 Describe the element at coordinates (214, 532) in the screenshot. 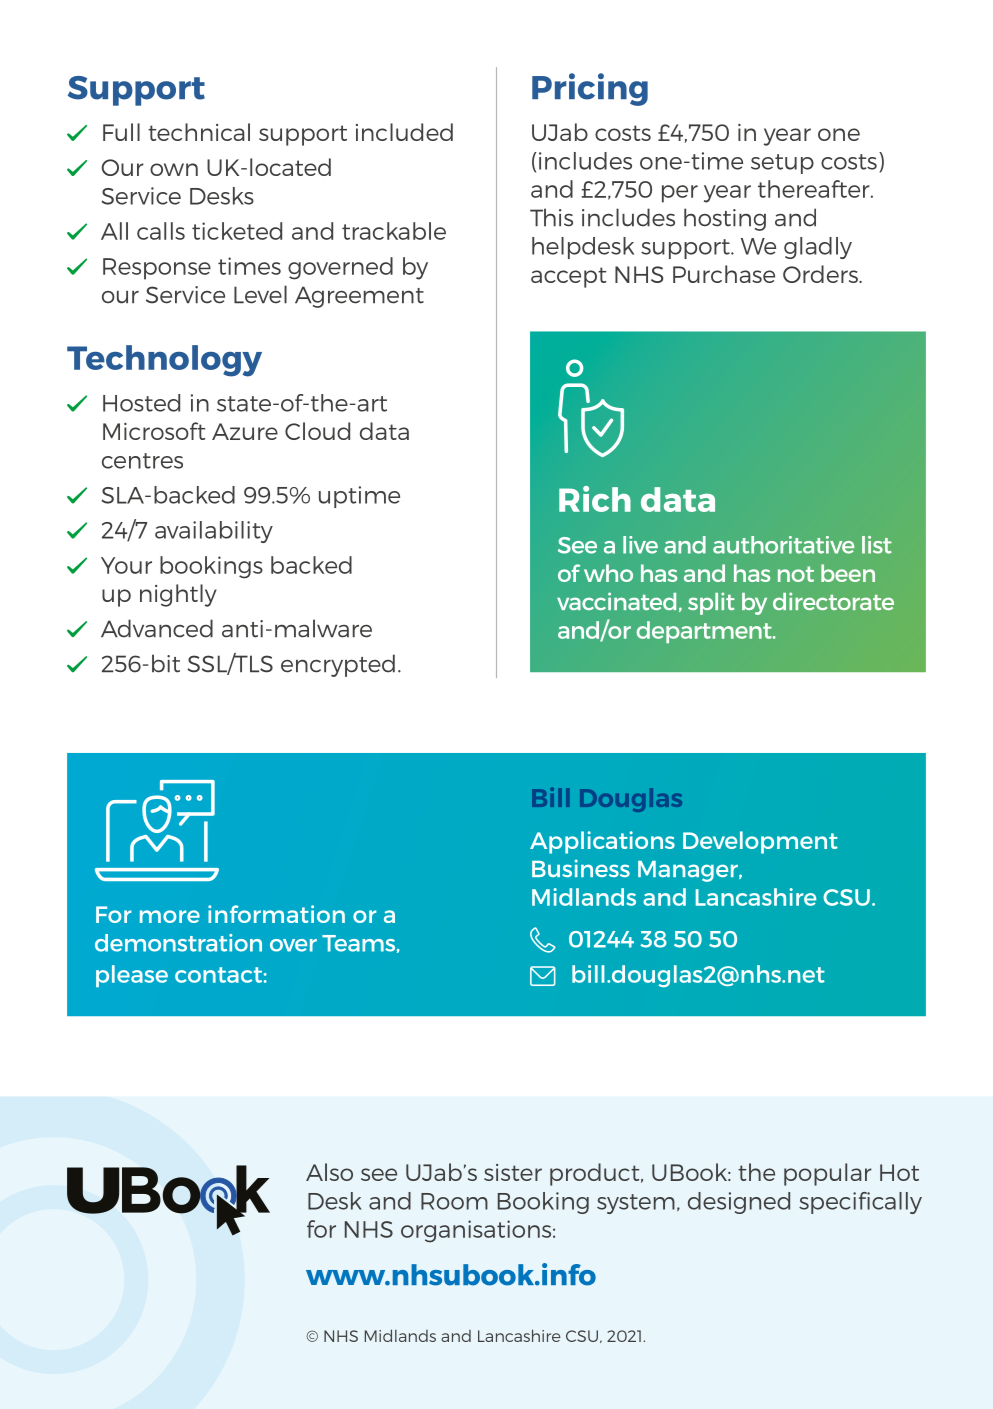

I see `availability` at that location.
